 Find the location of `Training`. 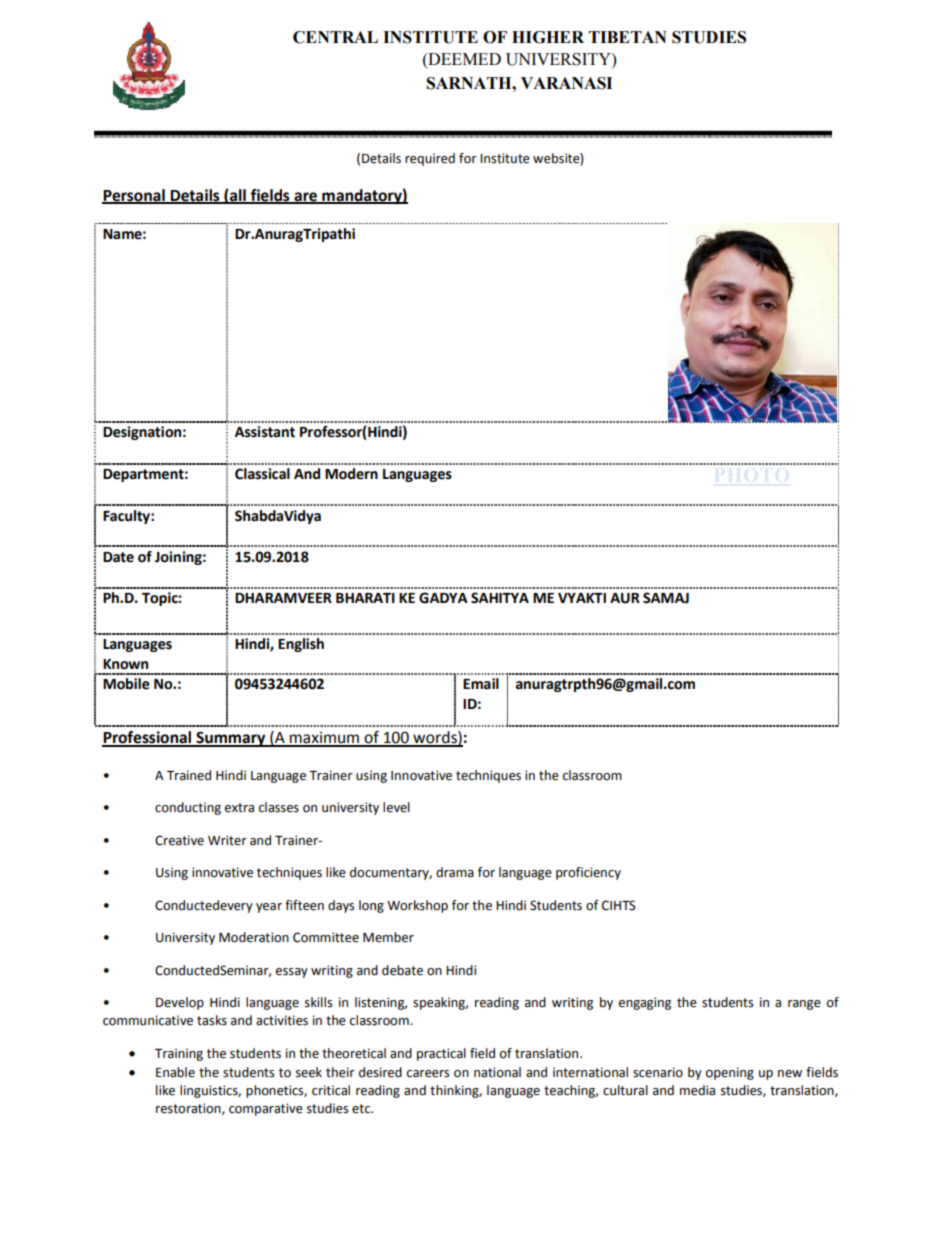

Training is located at coordinates (179, 1054).
